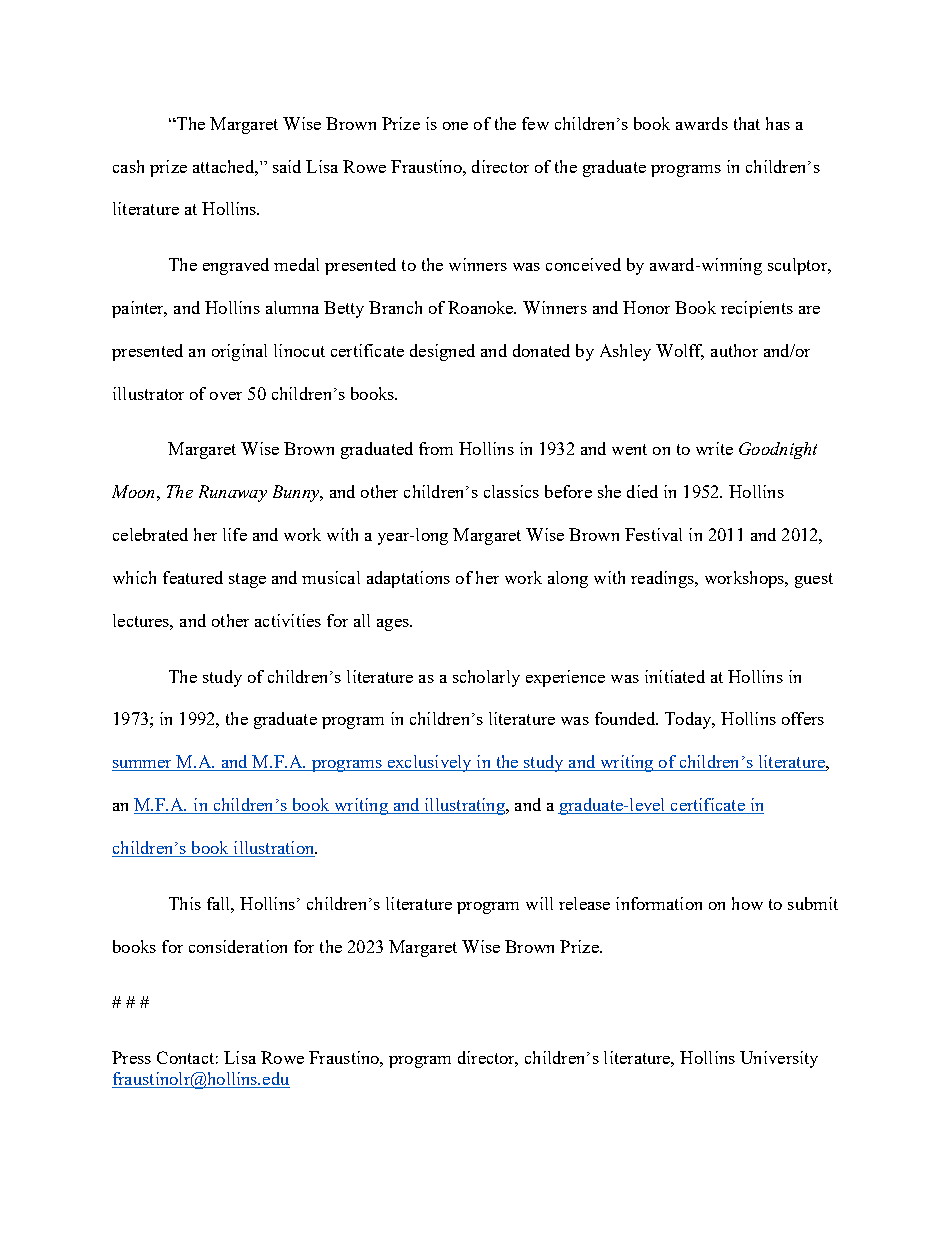 This document has width=952, height=1233. Describe the element at coordinates (455, 126) in the document. I see `one` at that location.
